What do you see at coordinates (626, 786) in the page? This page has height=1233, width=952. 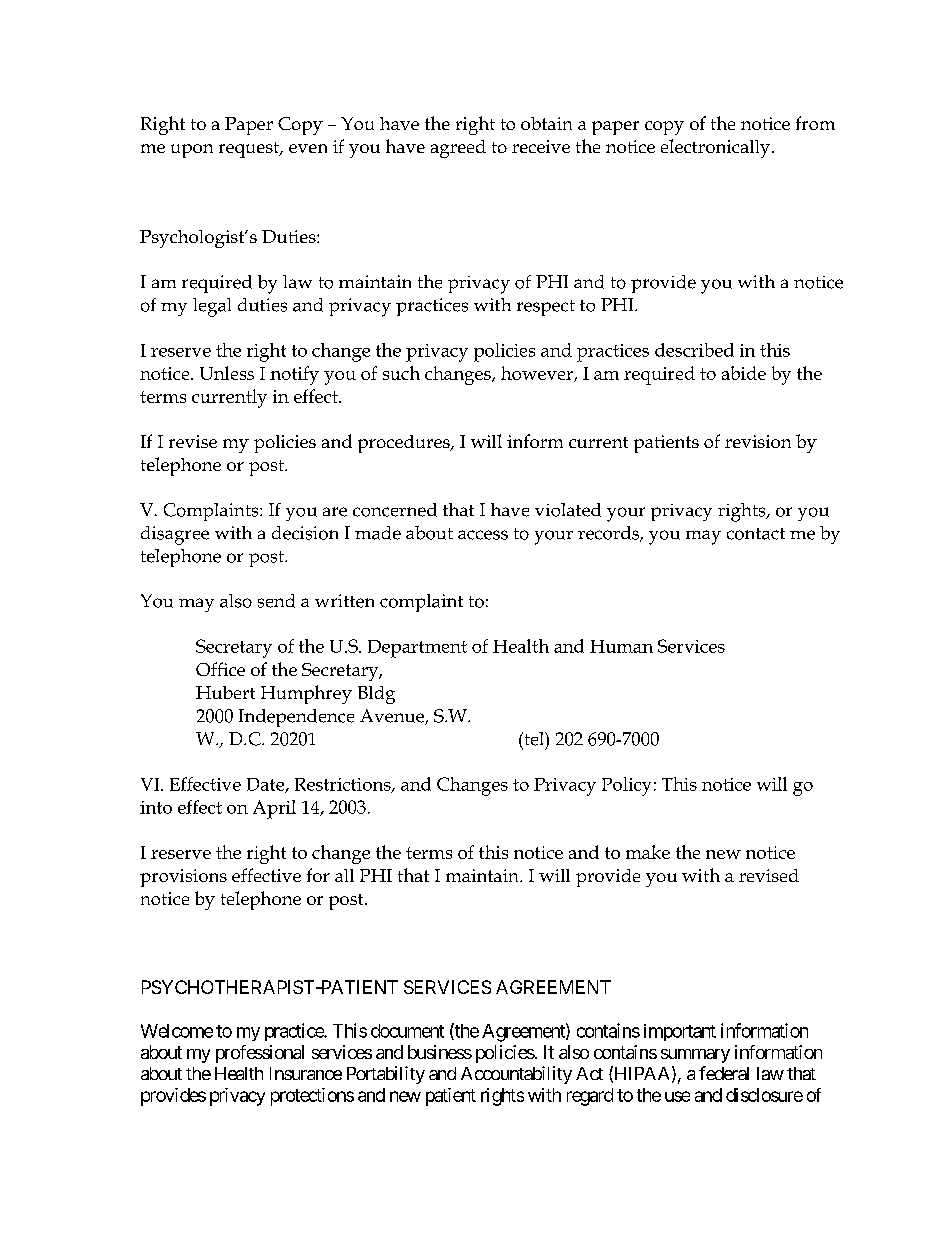 I see `Policy` at bounding box center [626, 786].
